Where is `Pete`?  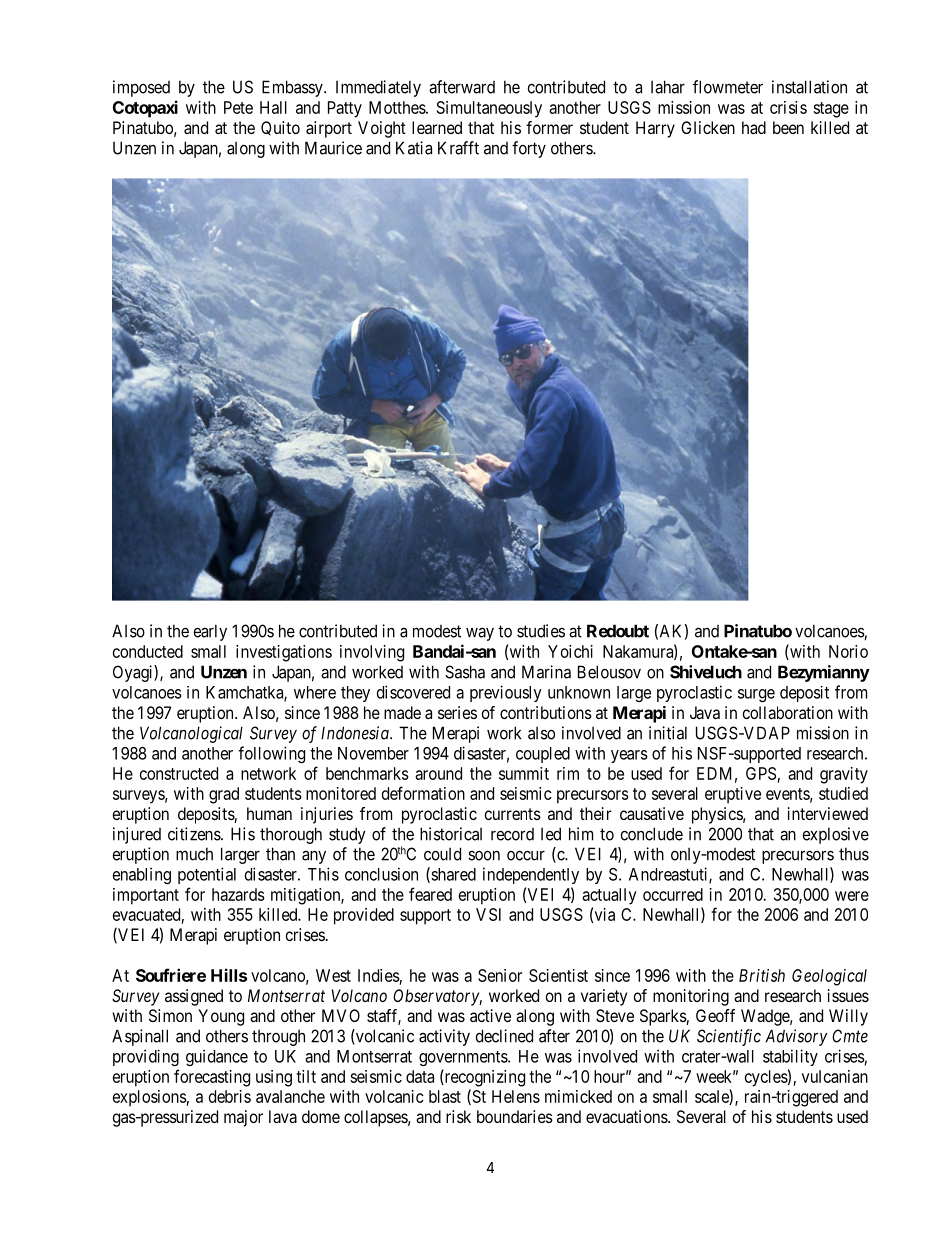
Pete is located at coordinates (238, 107).
